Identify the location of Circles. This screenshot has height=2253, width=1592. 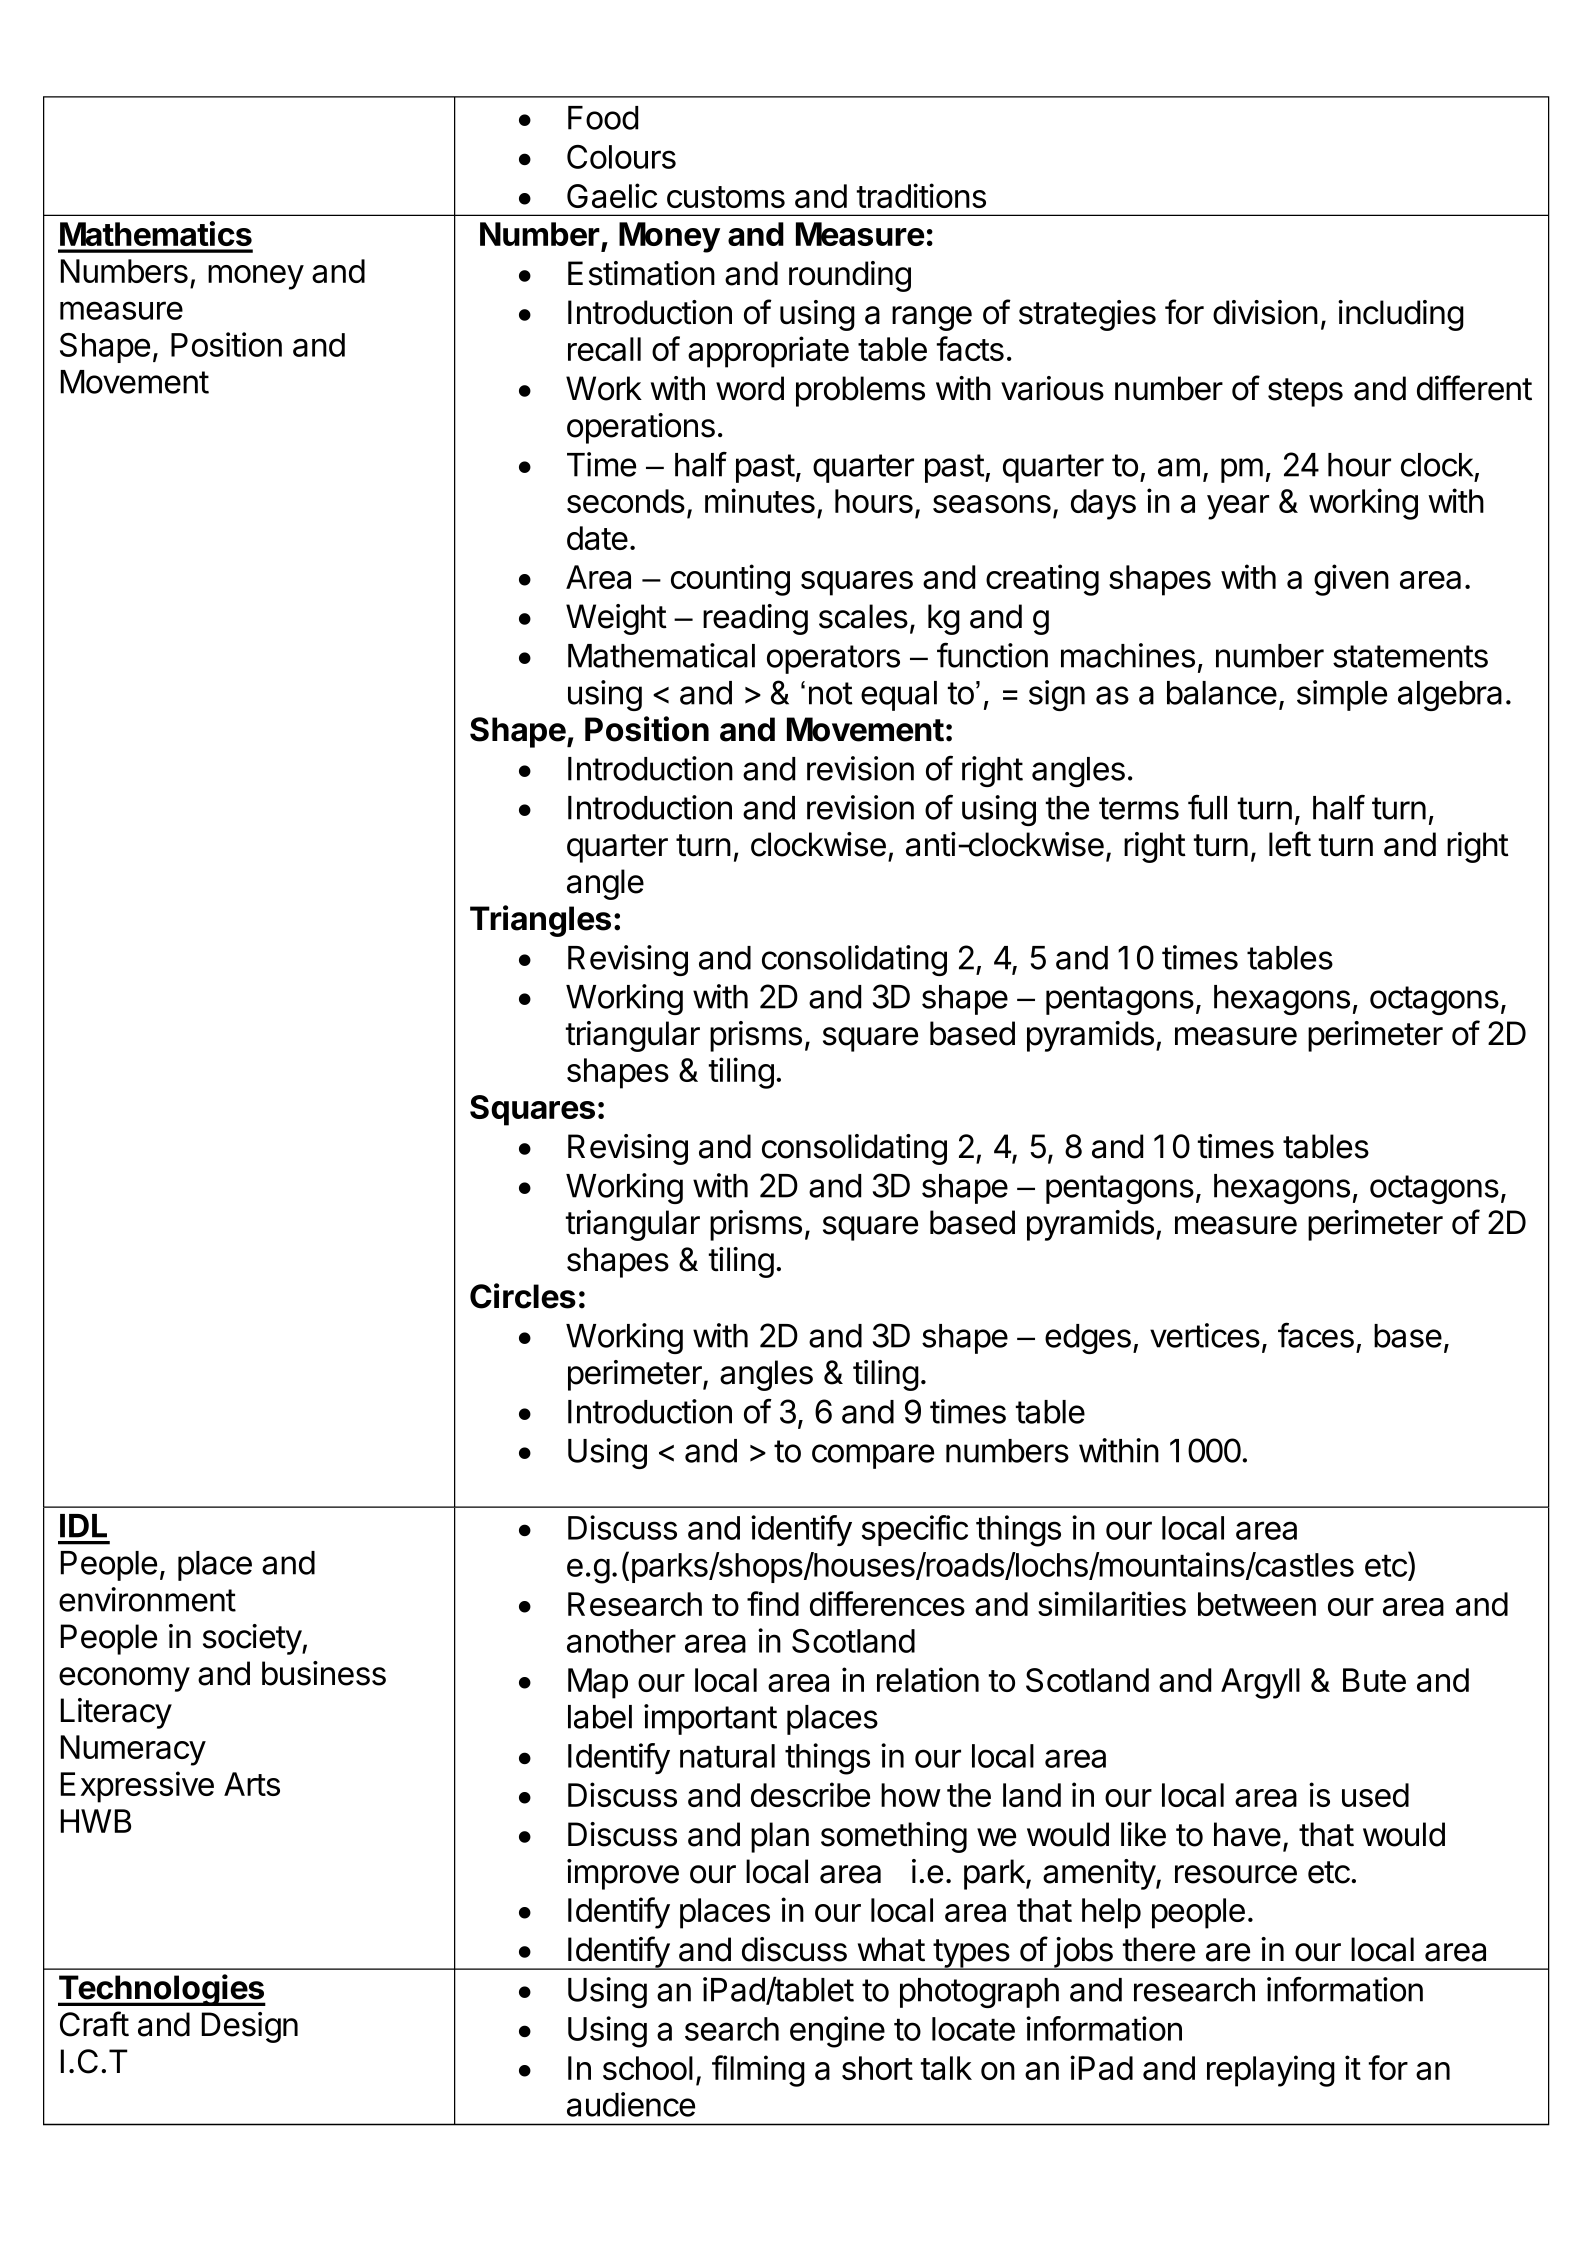
(523, 1296).
